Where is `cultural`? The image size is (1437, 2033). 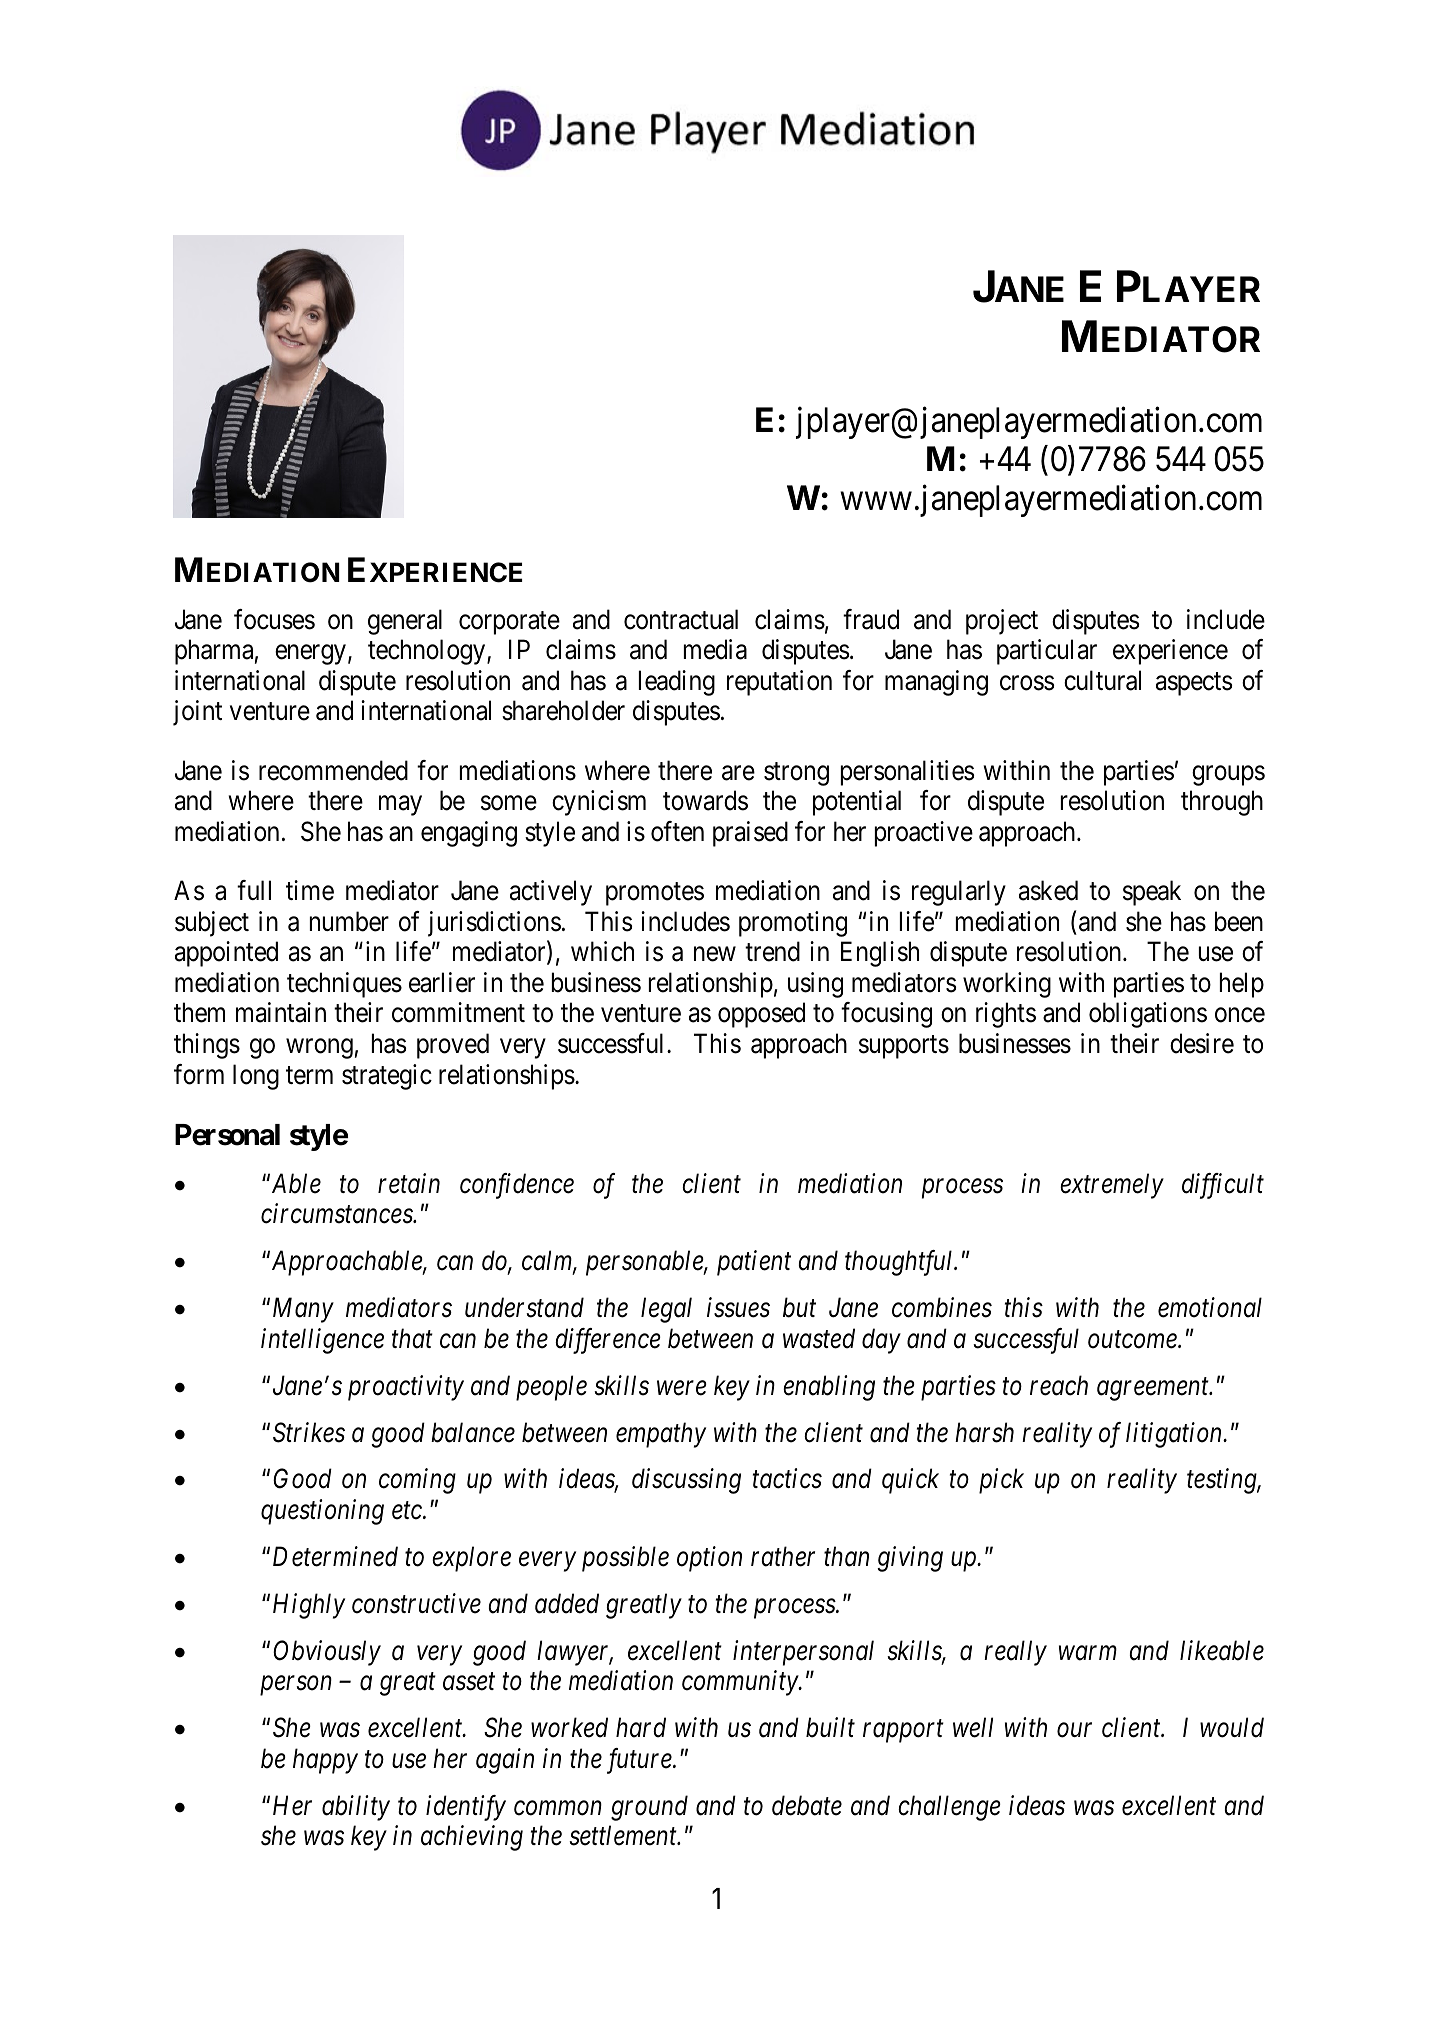 cultural is located at coordinates (1102, 680).
